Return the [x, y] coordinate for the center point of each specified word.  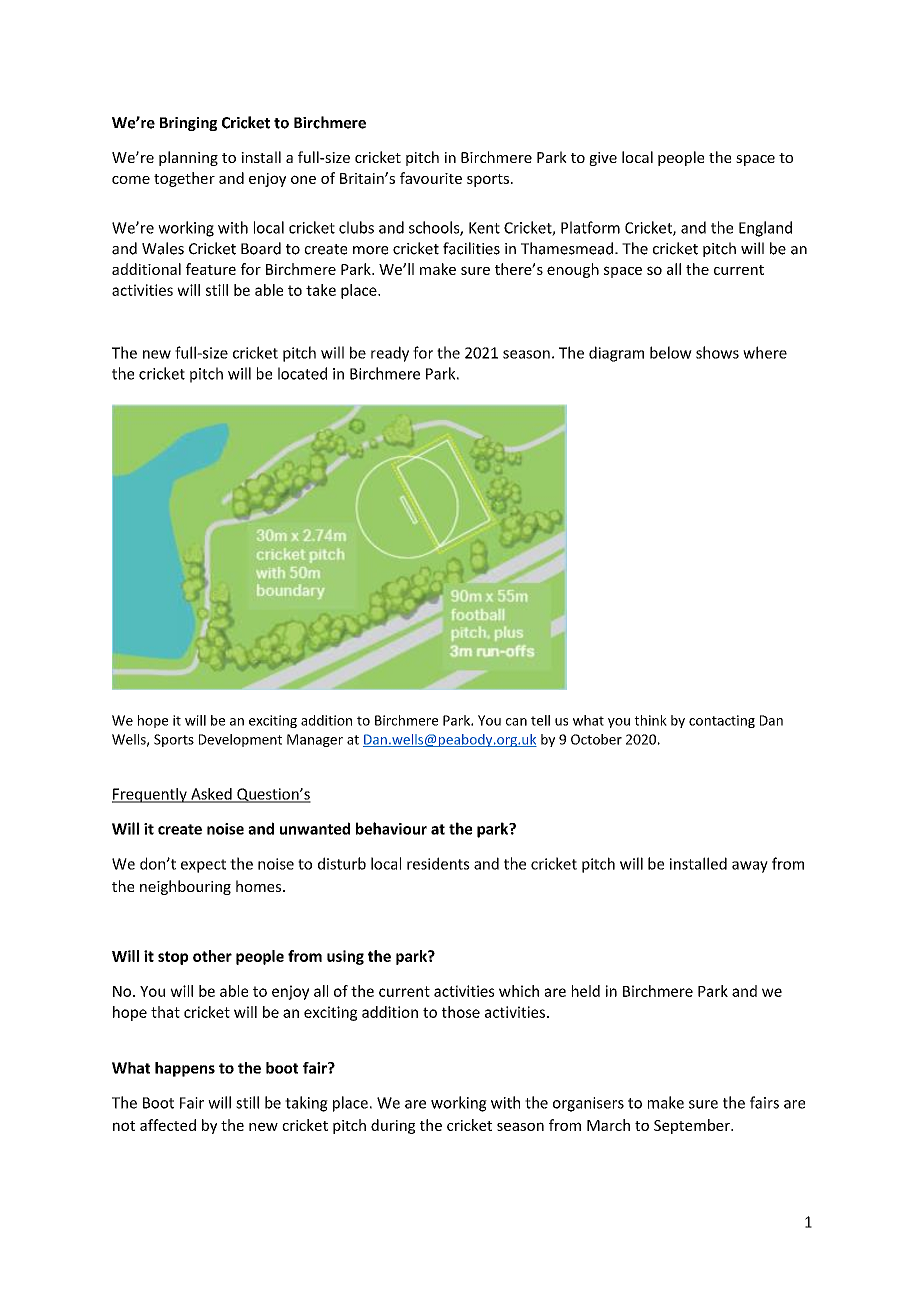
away [750, 867]
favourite [431, 178]
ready [390, 354]
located [302, 373]
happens [185, 1069]
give [603, 159]
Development [240, 740]
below [671, 352]
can [516, 722]
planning [188, 158]
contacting [722, 721]
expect [203, 866]
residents [438, 863]
